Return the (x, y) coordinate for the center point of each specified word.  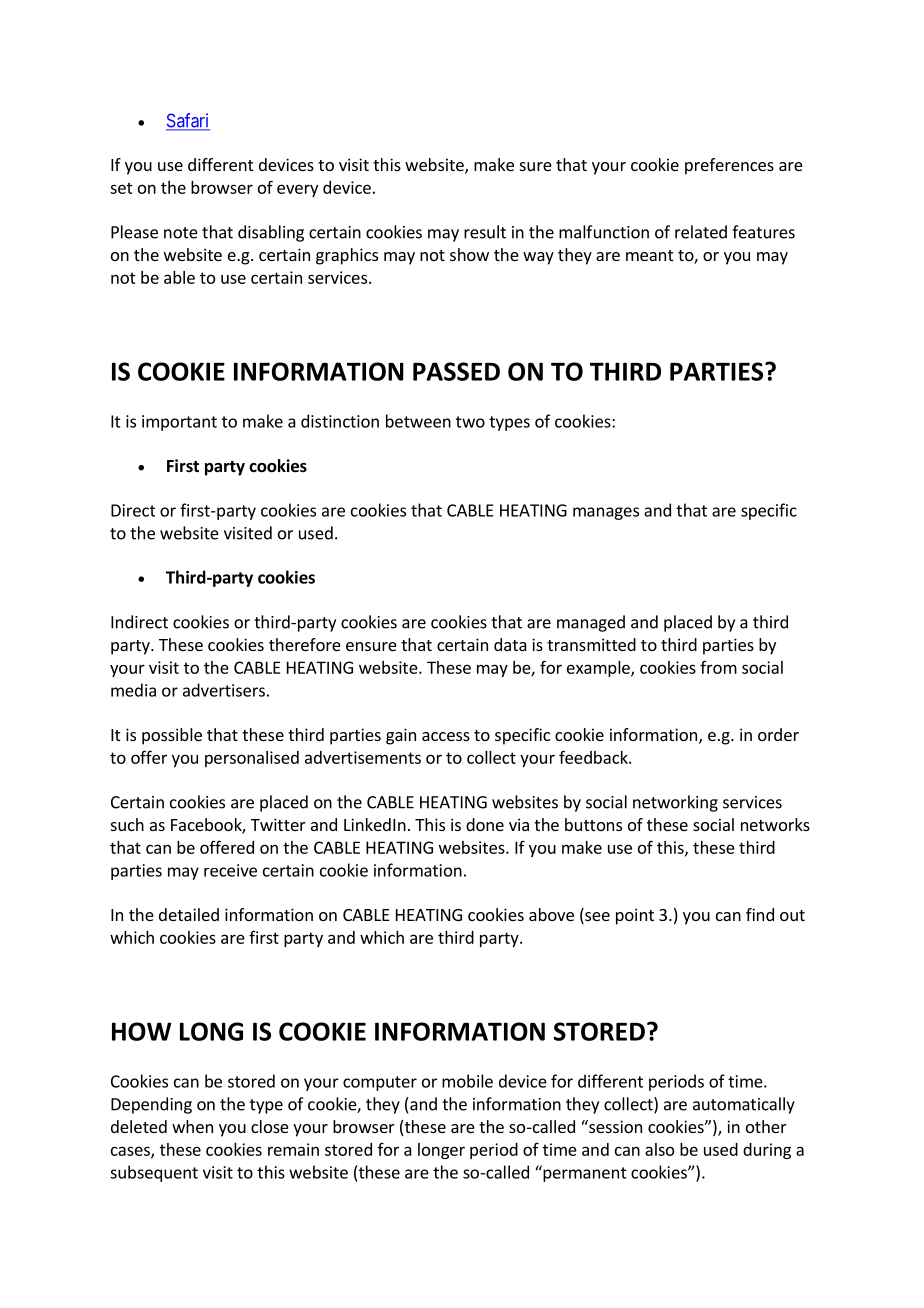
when (192, 1126)
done (485, 824)
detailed (189, 914)
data (510, 644)
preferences (729, 166)
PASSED (456, 371)
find (760, 914)
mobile (467, 1081)
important (179, 423)
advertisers (224, 690)
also (659, 1149)
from (718, 667)
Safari (188, 121)
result (485, 232)
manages (606, 513)
